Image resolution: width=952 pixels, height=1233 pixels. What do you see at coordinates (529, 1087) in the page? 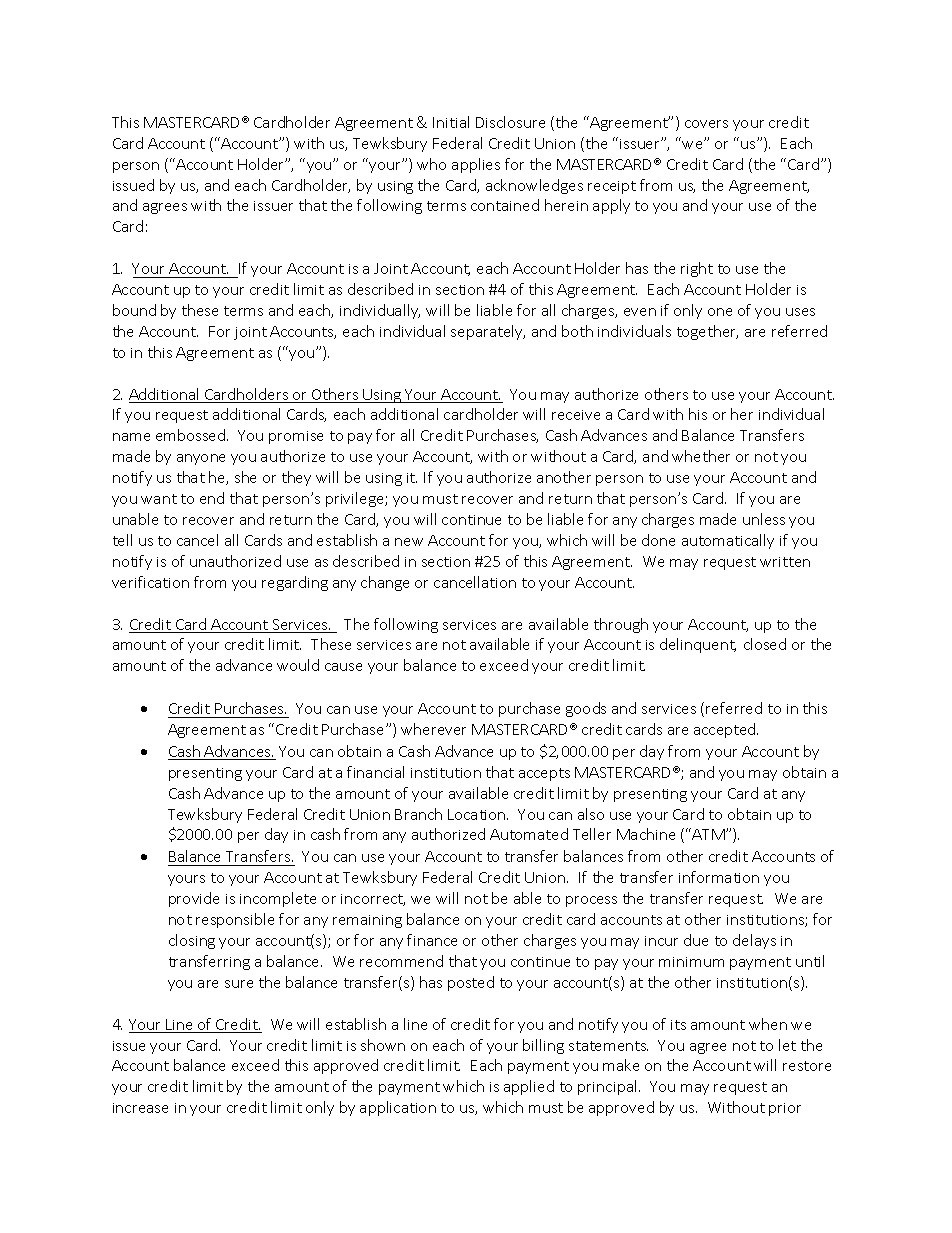
I see `applied` at bounding box center [529, 1087].
